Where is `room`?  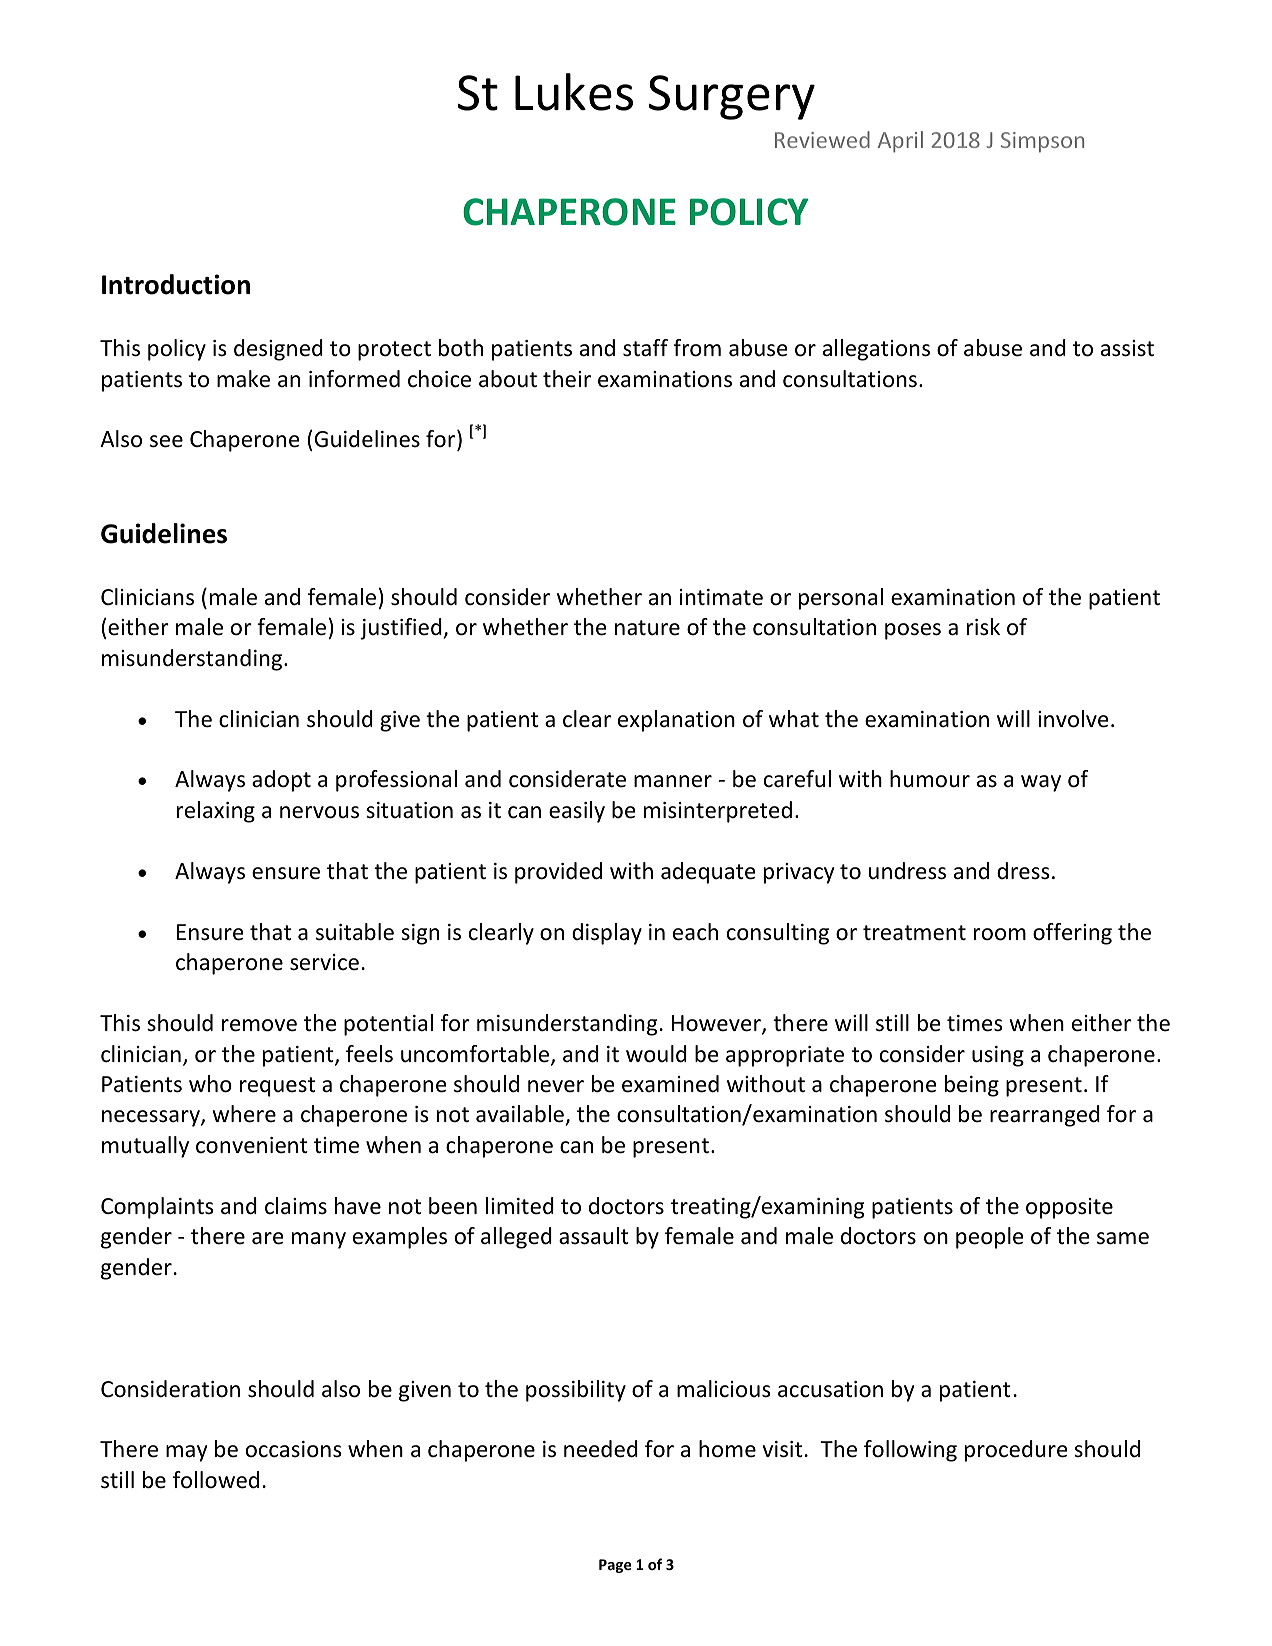 room is located at coordinates (1000, 934).
